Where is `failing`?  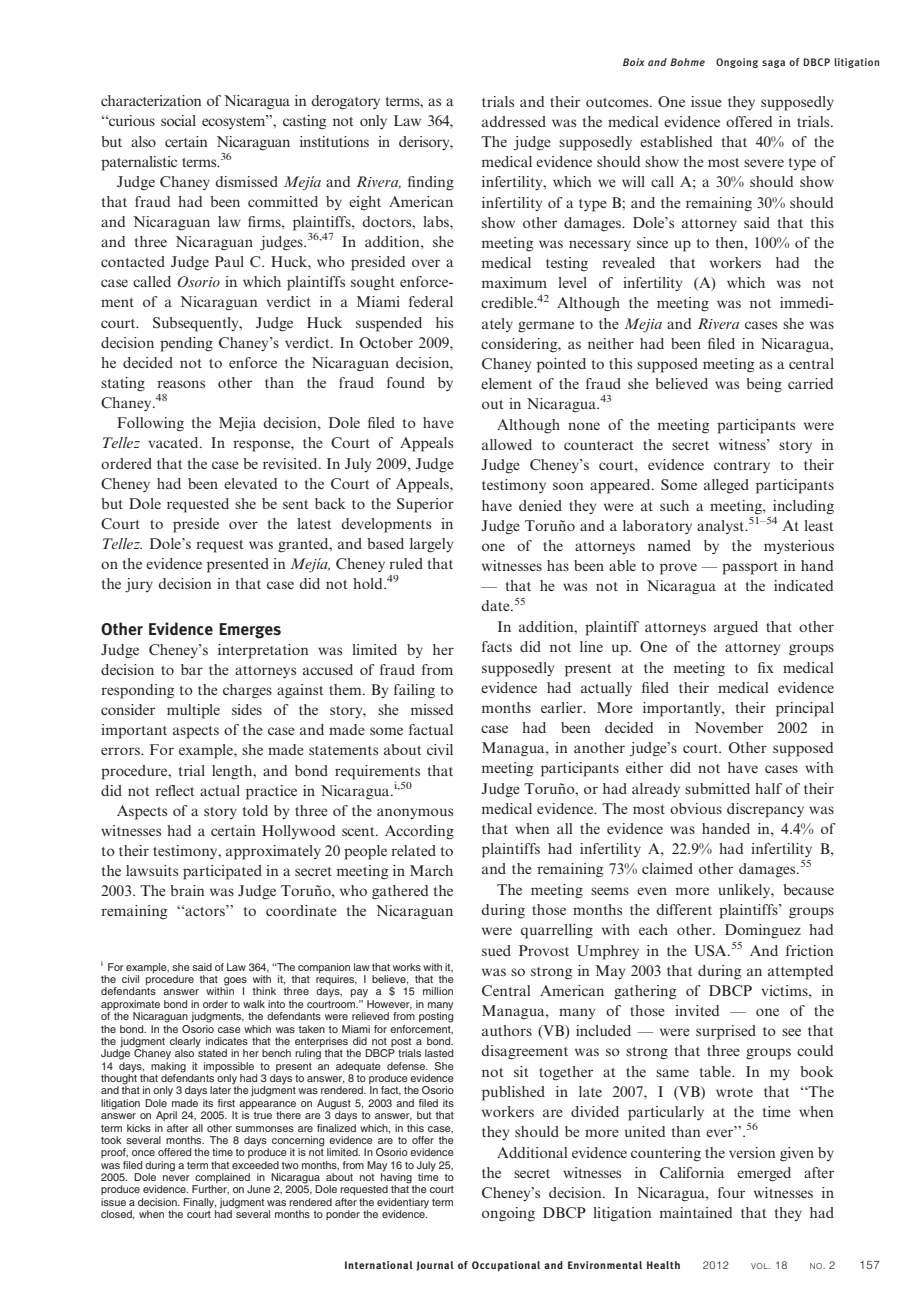
failing is located at coordinates (414, 691).
